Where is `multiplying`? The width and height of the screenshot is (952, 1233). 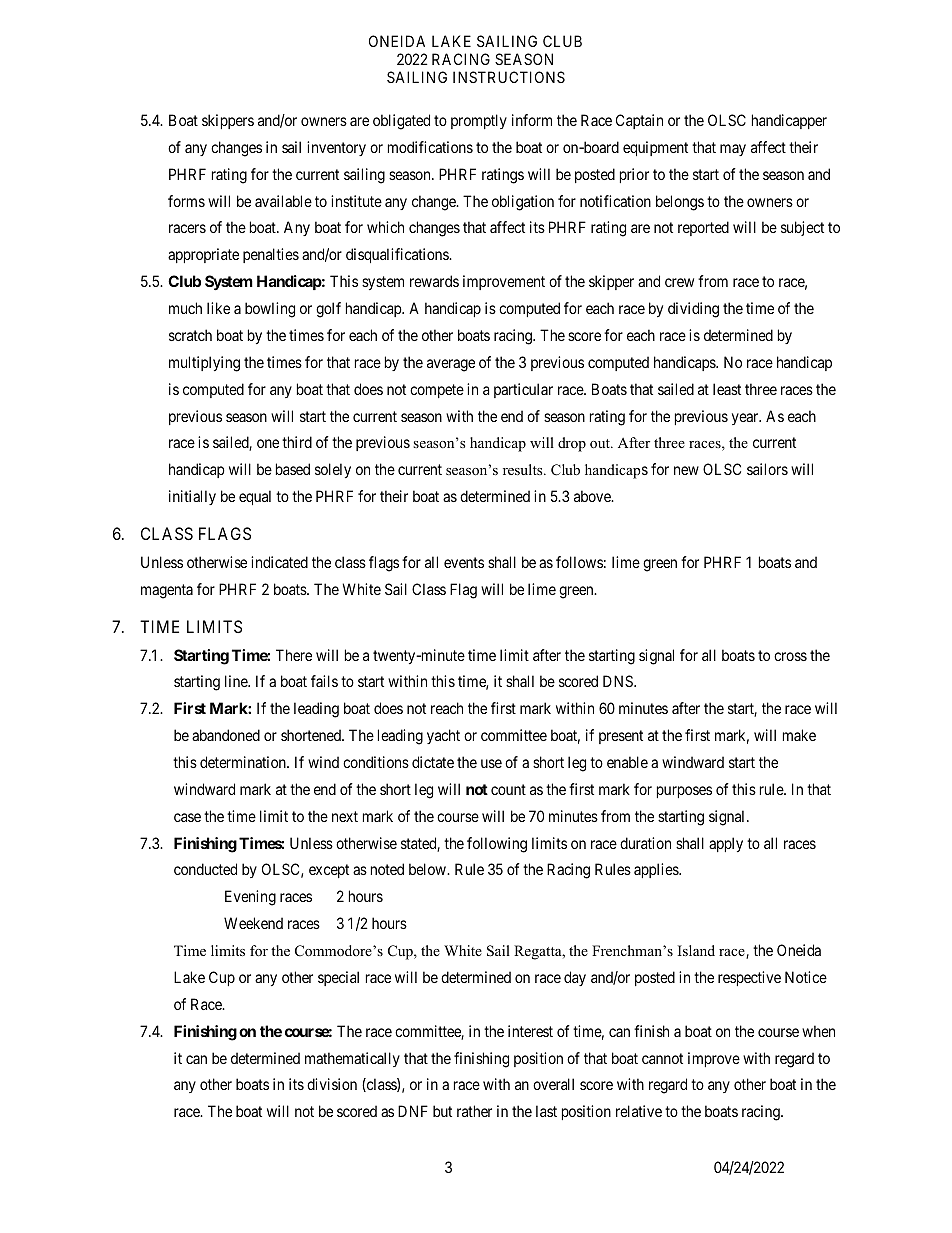 multiplying is located at coordinates (204, 364).
